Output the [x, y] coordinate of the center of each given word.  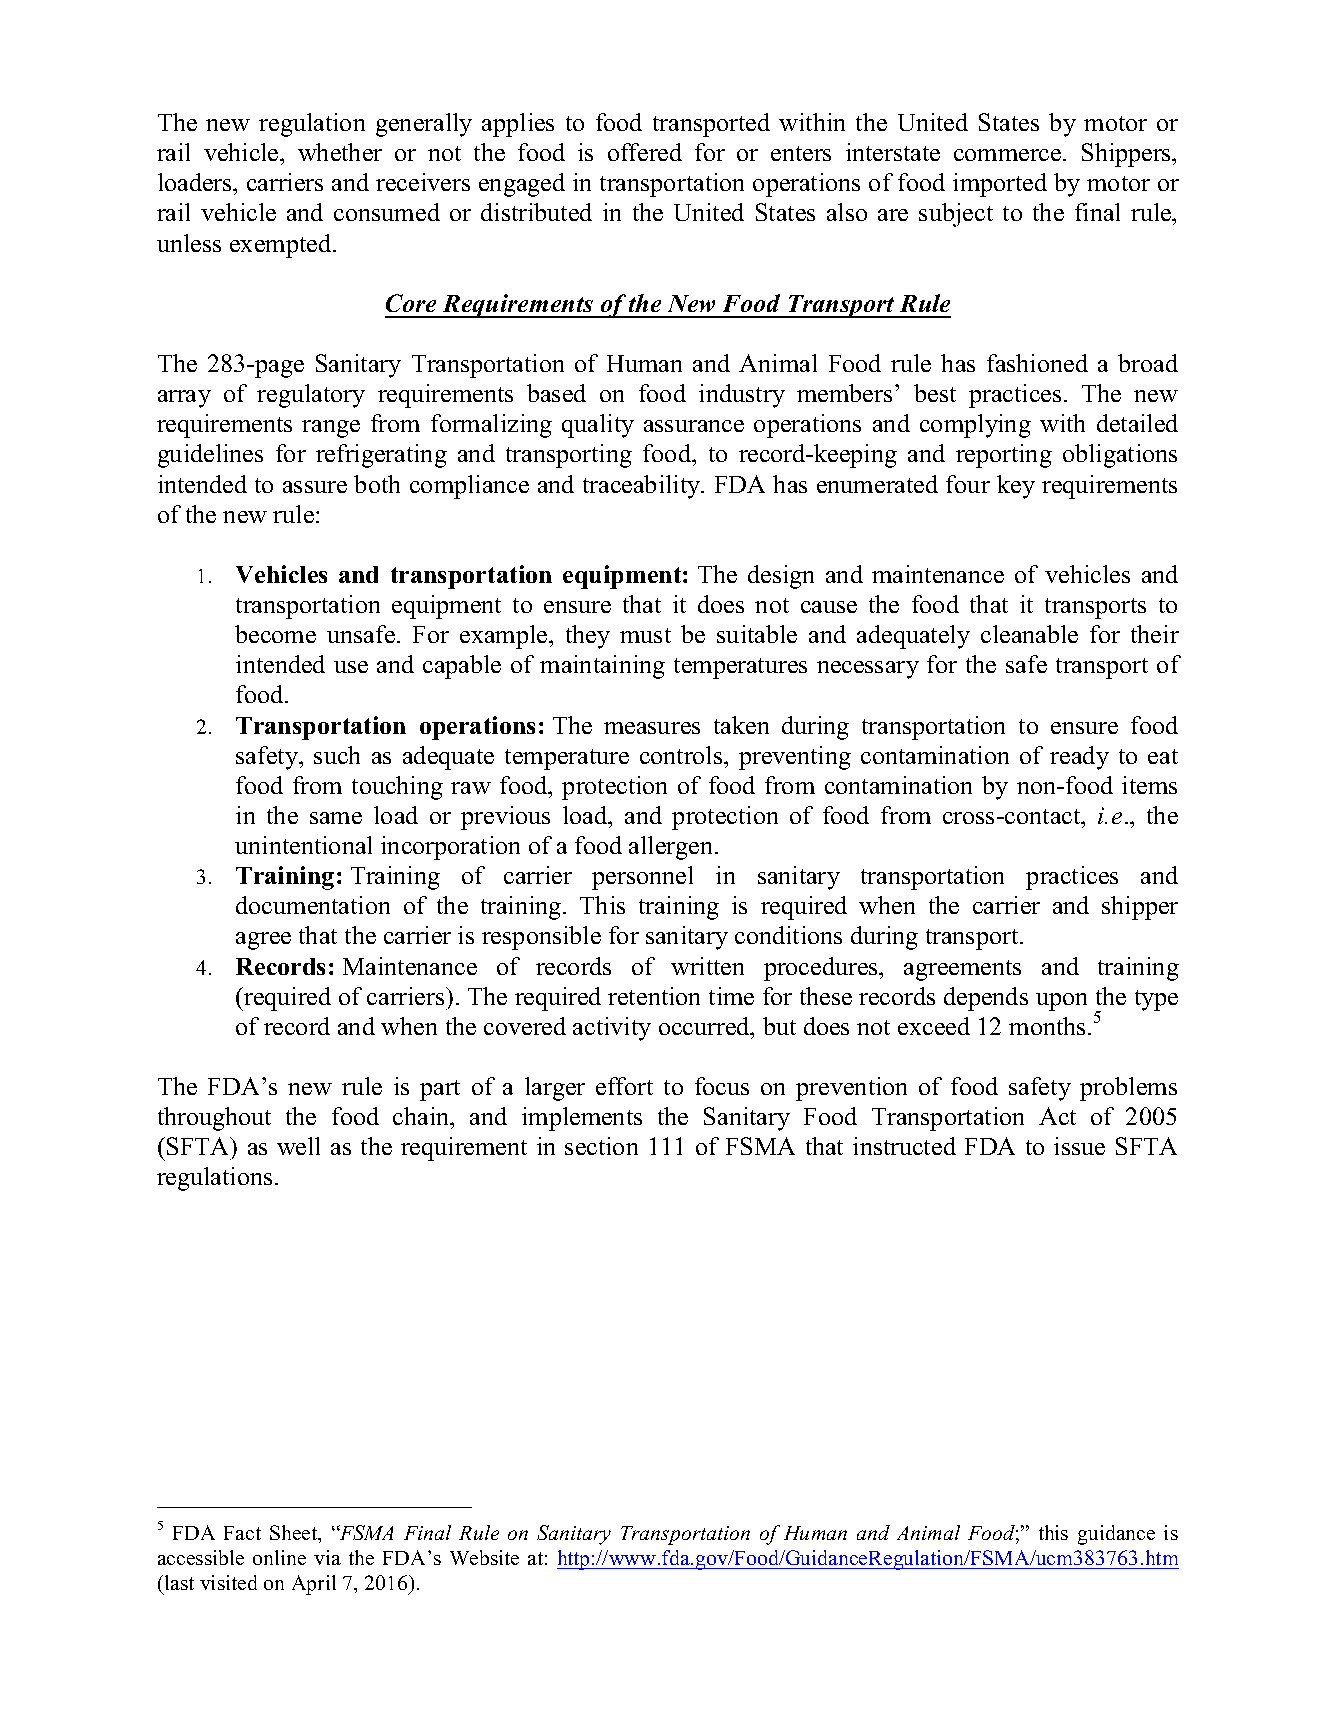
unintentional [303, 845]
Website [484, 1557]
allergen [672, 848]
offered [645, 152]
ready [1079, 758]
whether [340, 152]
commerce [1009, 155]
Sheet [295, 1534]
